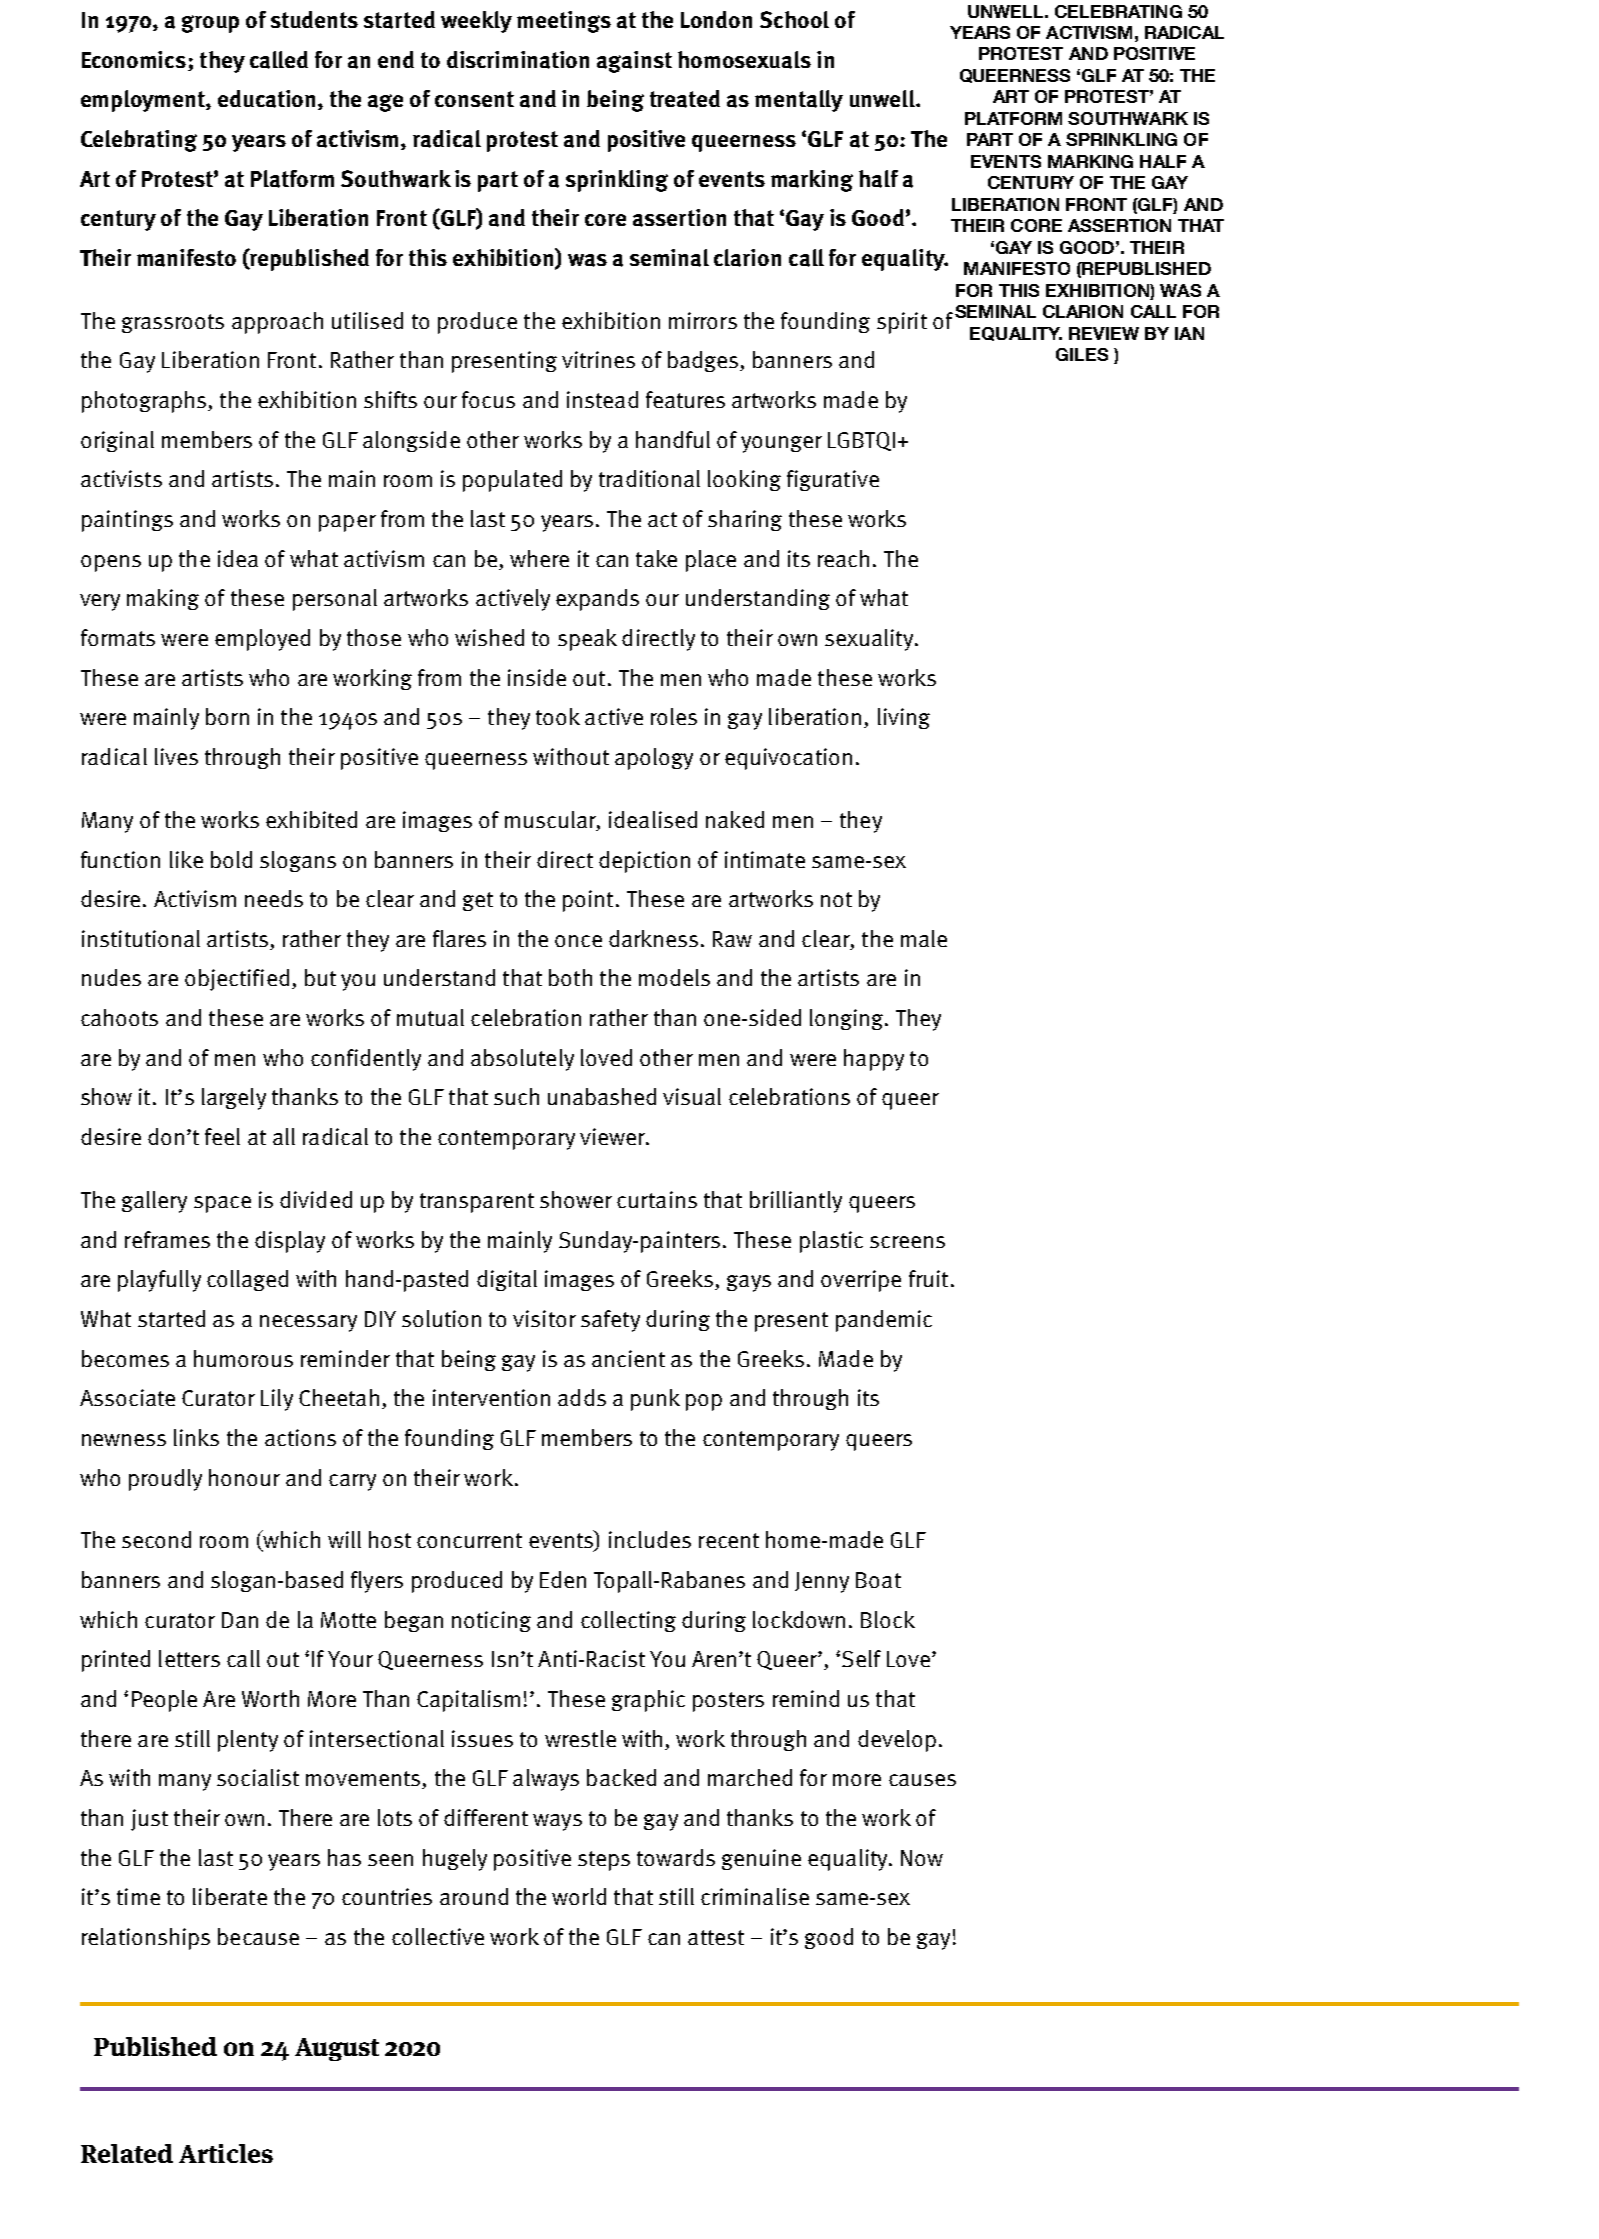  Describe the element at coordinates (227, 716) in the screenshot. I see `born` at that location.
